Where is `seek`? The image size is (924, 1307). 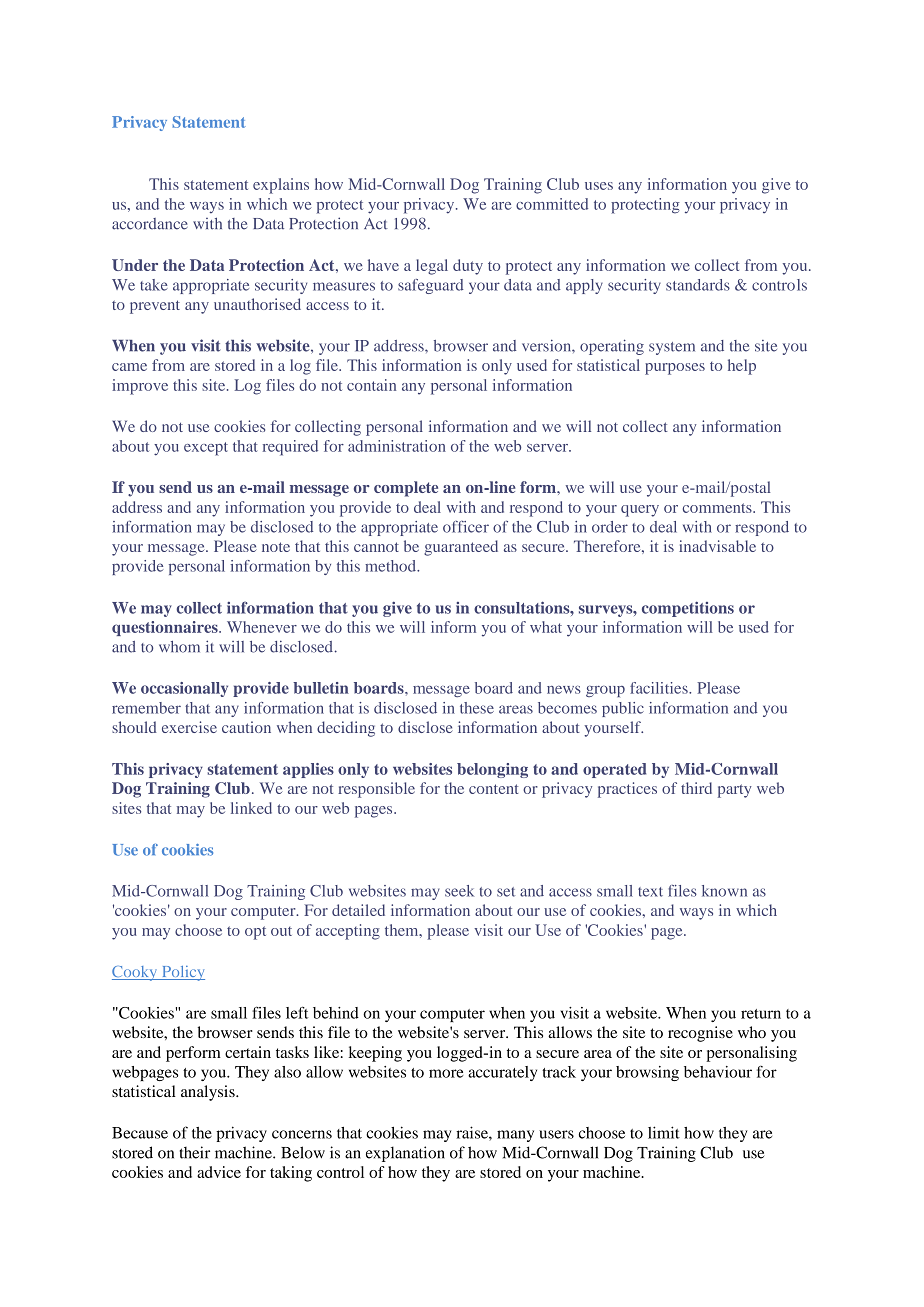
seek is located at coordinates (459, 891).
